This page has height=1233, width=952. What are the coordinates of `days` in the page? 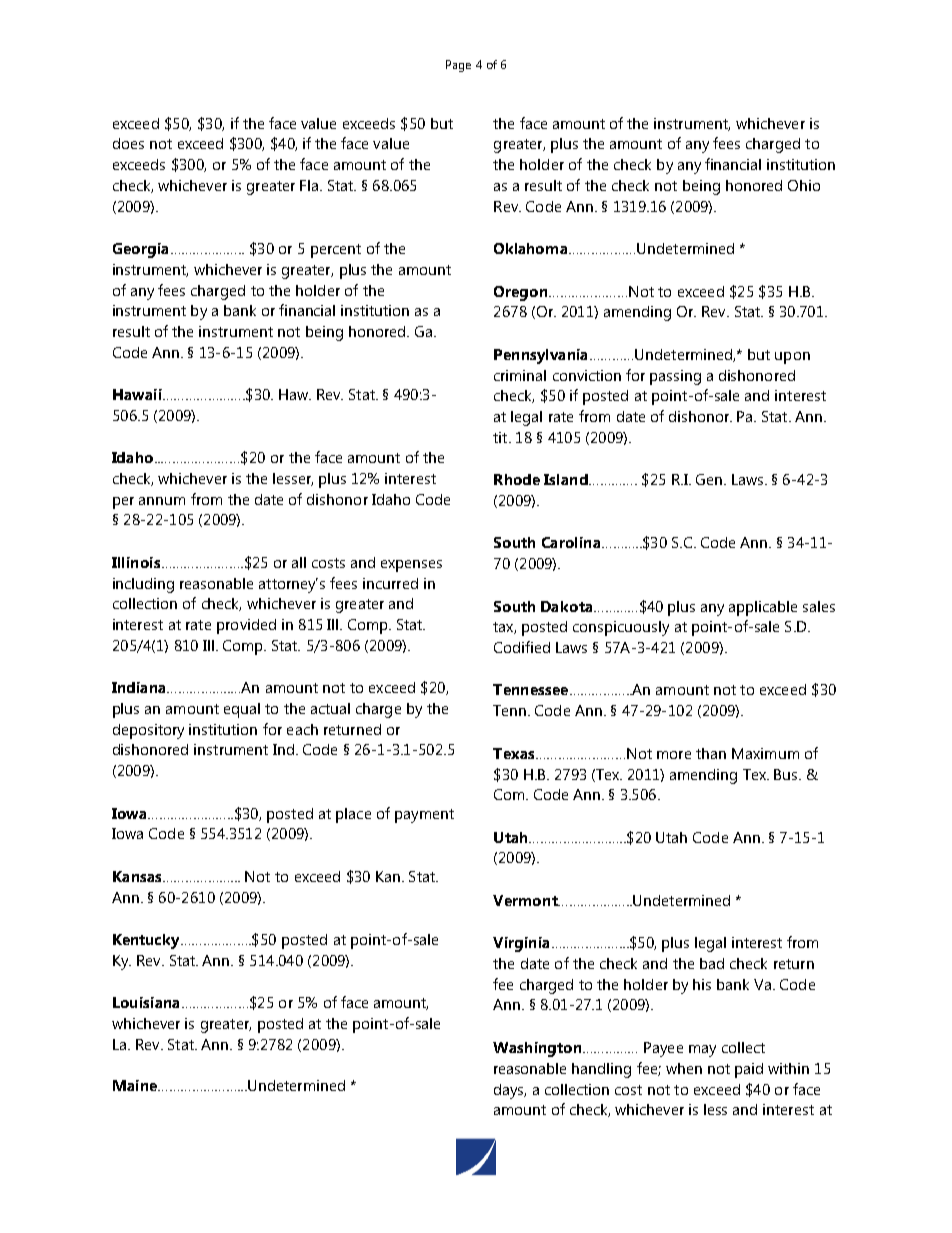 It's located at (510, 1091).
